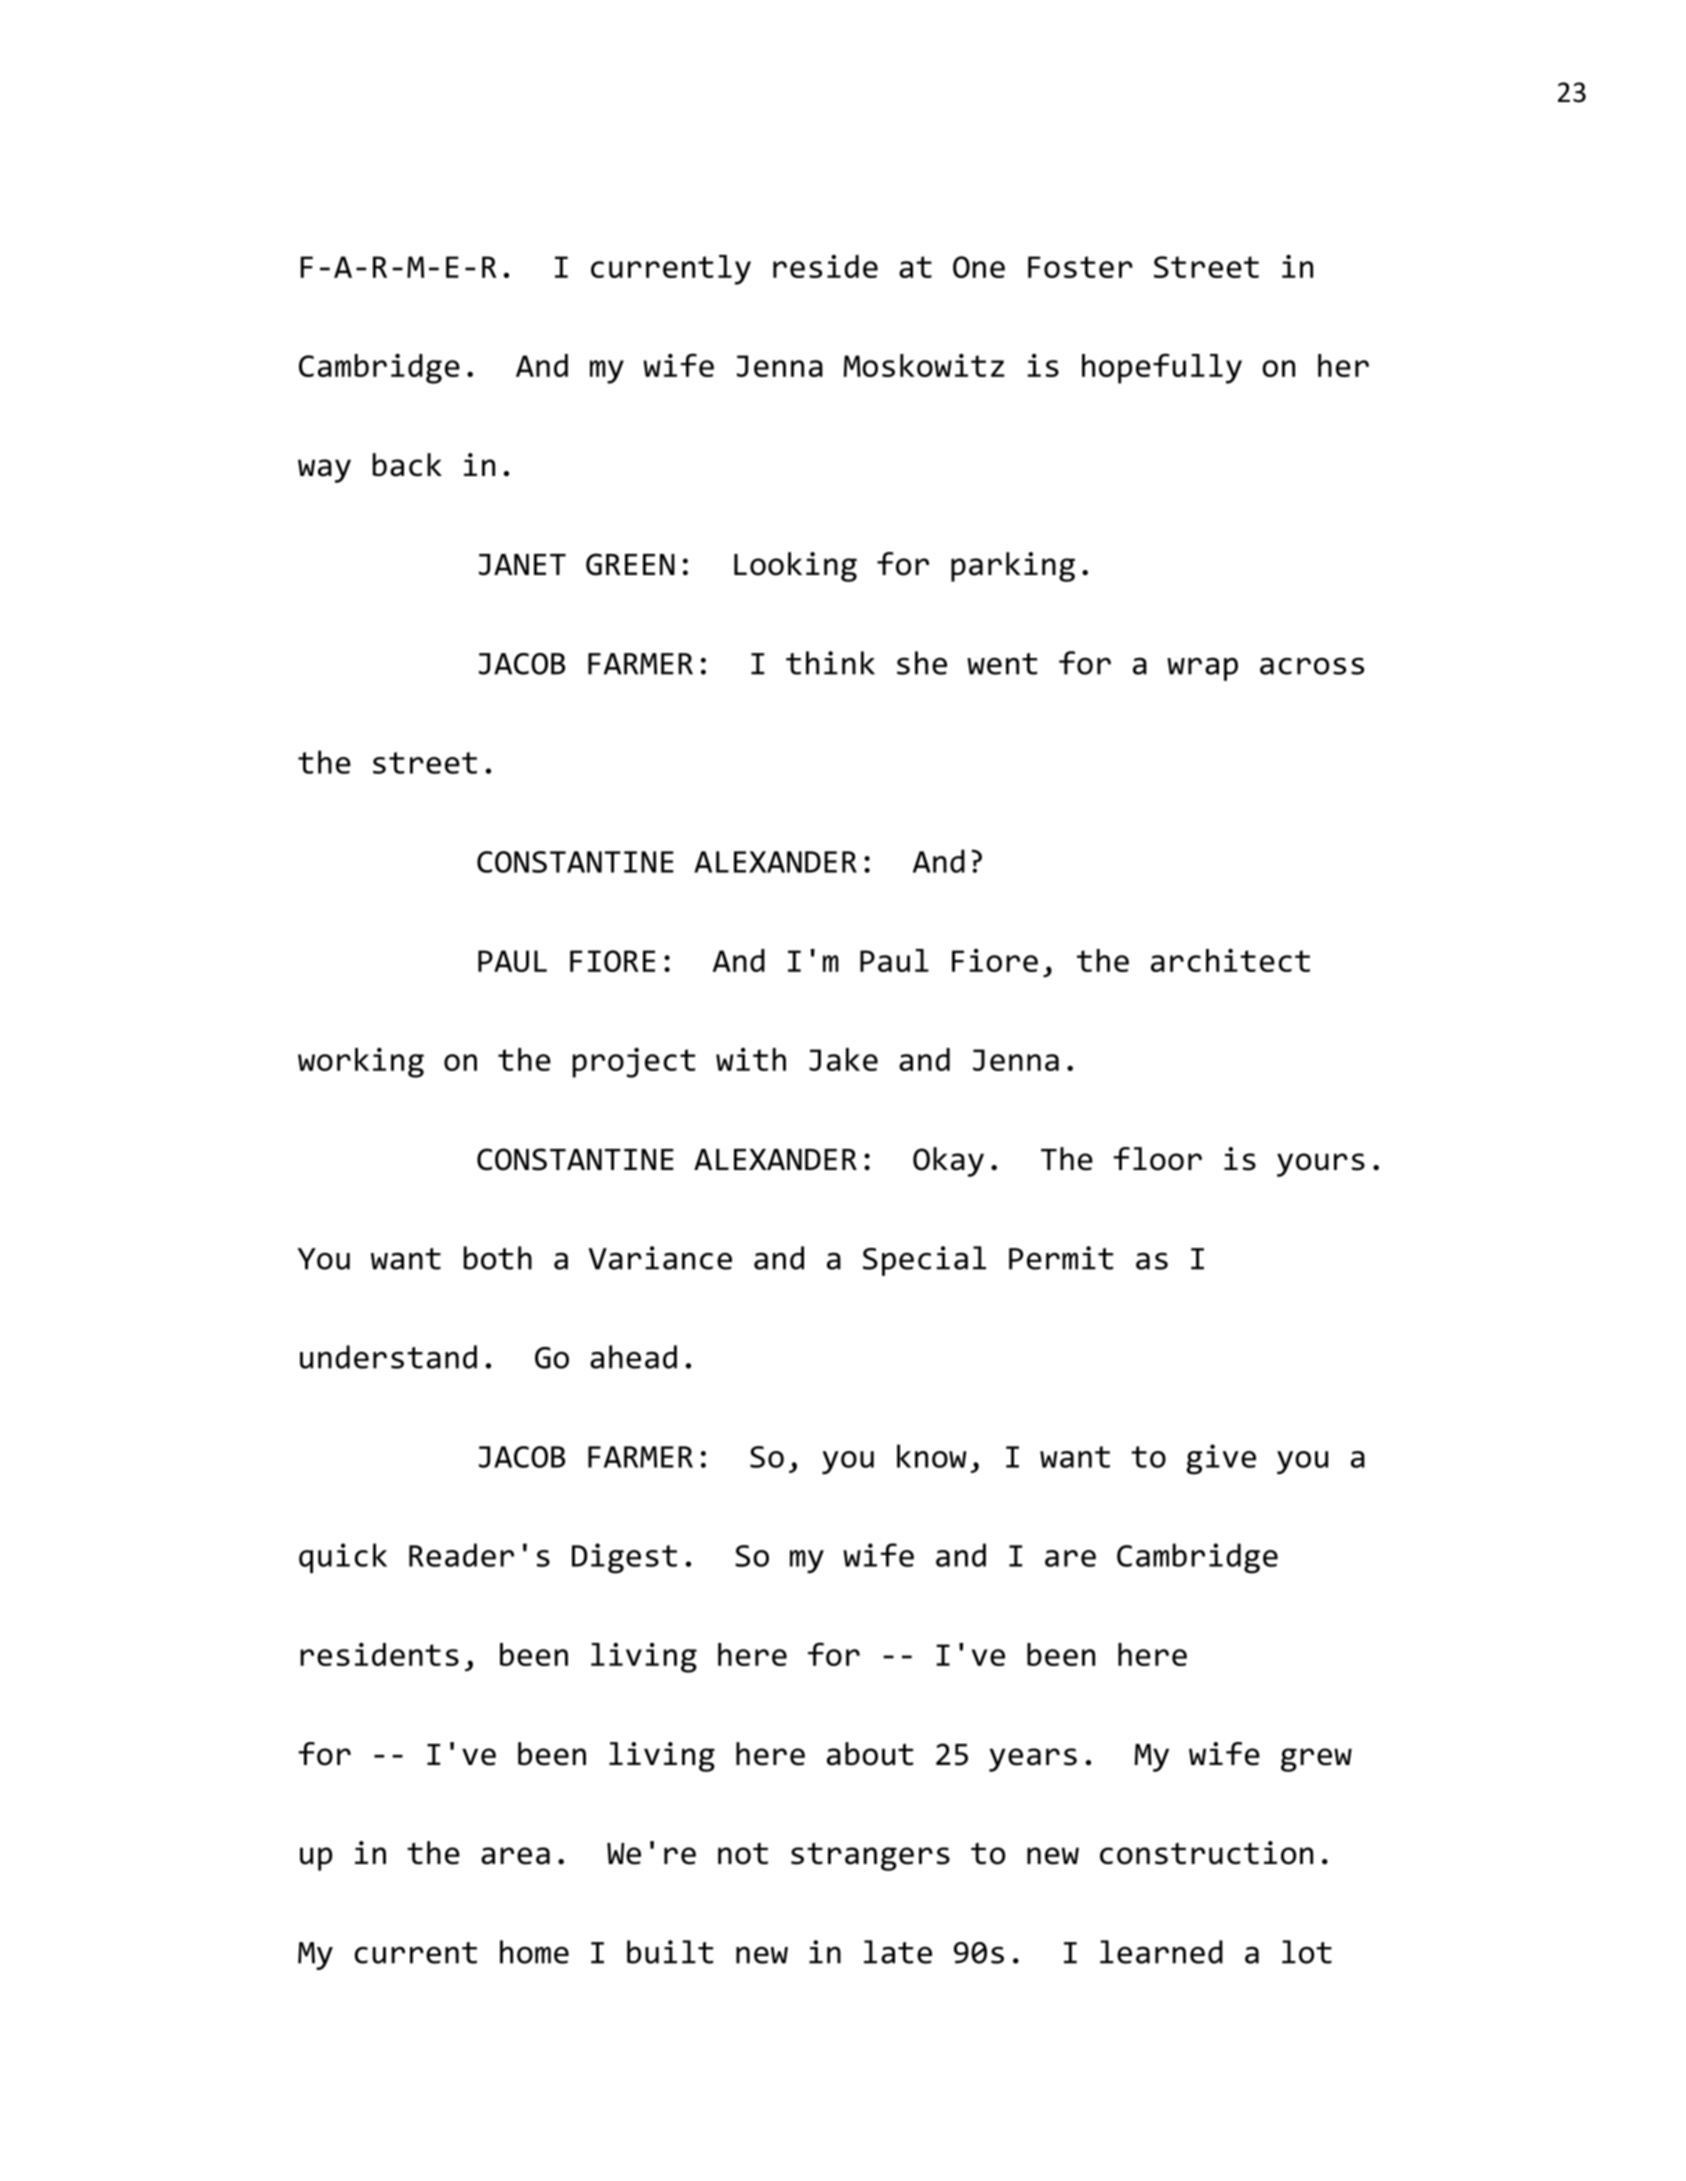 The height and width of the image is (2181, 1686). I want to click on think, so click(830, 663).
